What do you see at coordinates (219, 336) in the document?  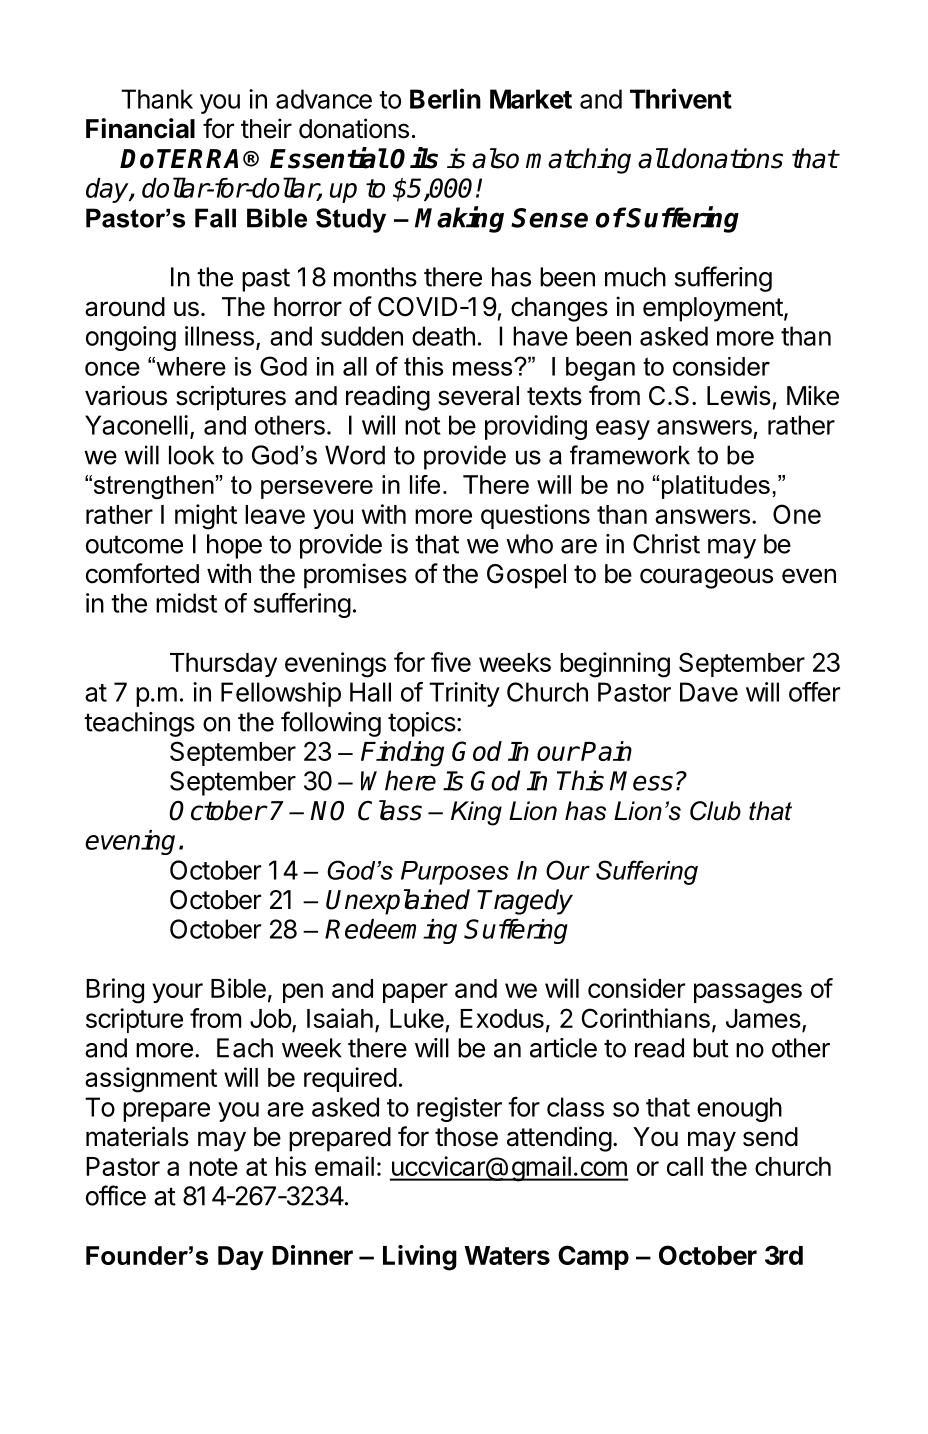 I see `illness` at bounding box center [219, 336].
